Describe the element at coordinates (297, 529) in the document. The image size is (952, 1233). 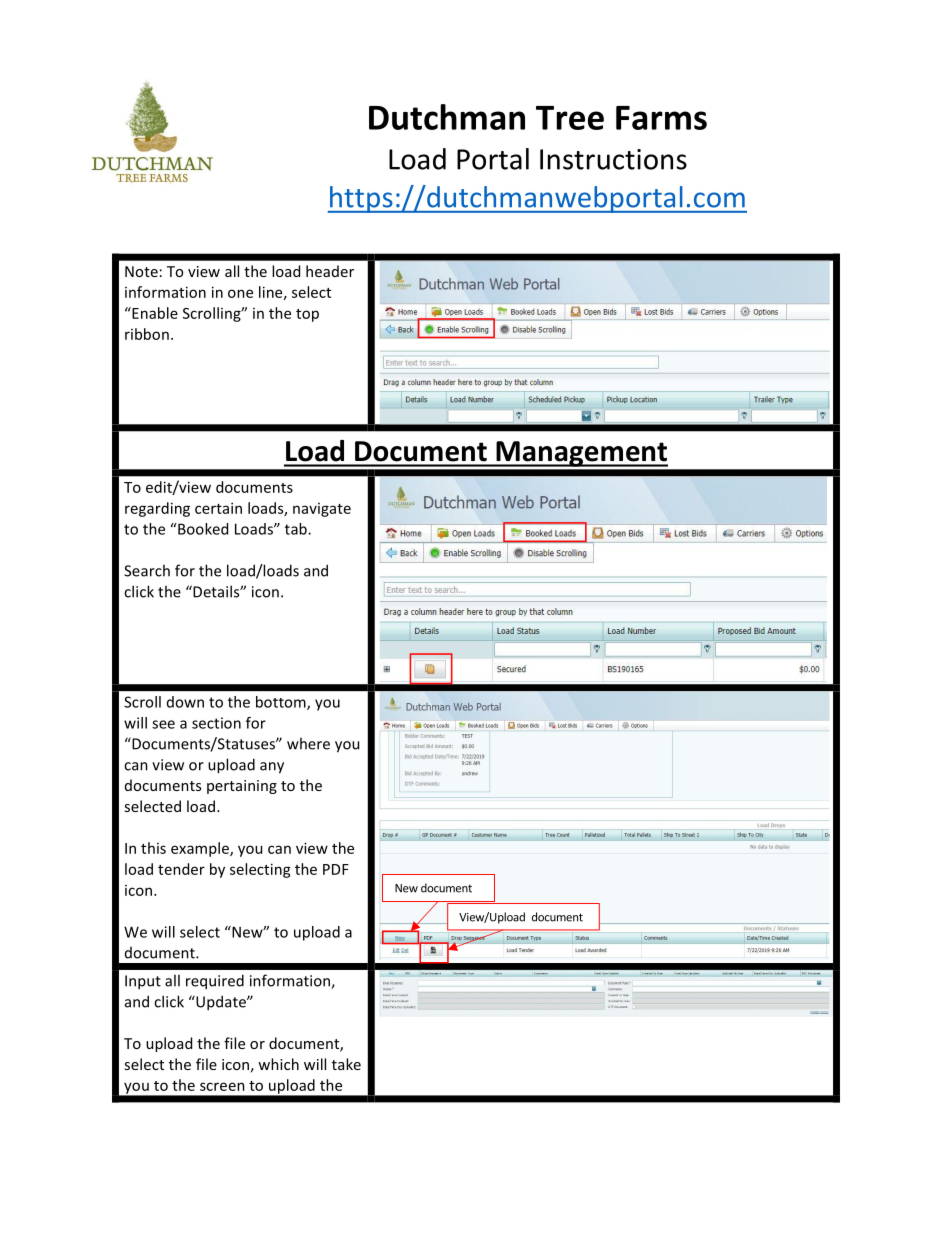
I see `tab` at that location.
